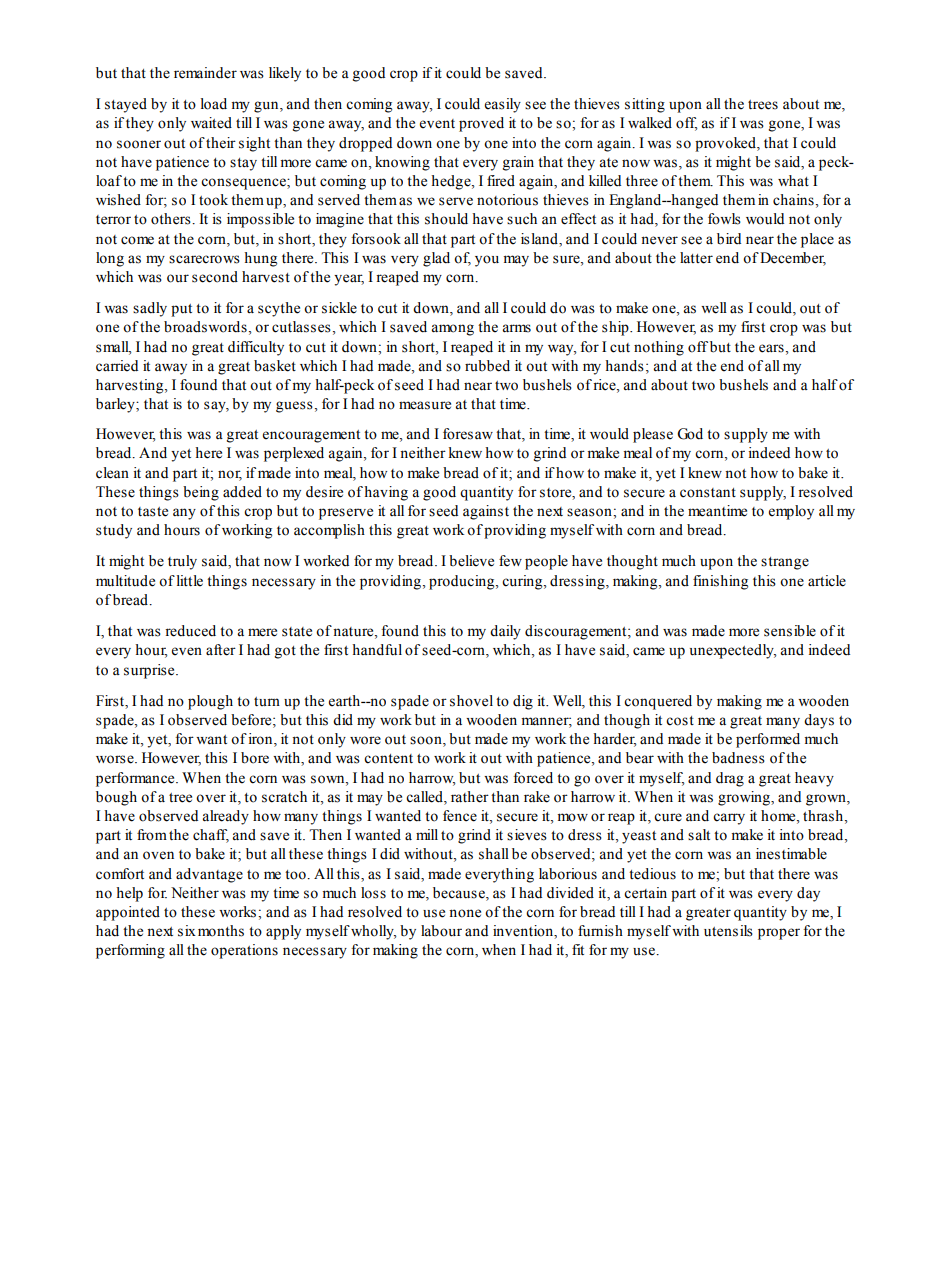 Image resolution: width=952 pixels, height=1265 pixels. I want to click on bird, so click(729, 239).
